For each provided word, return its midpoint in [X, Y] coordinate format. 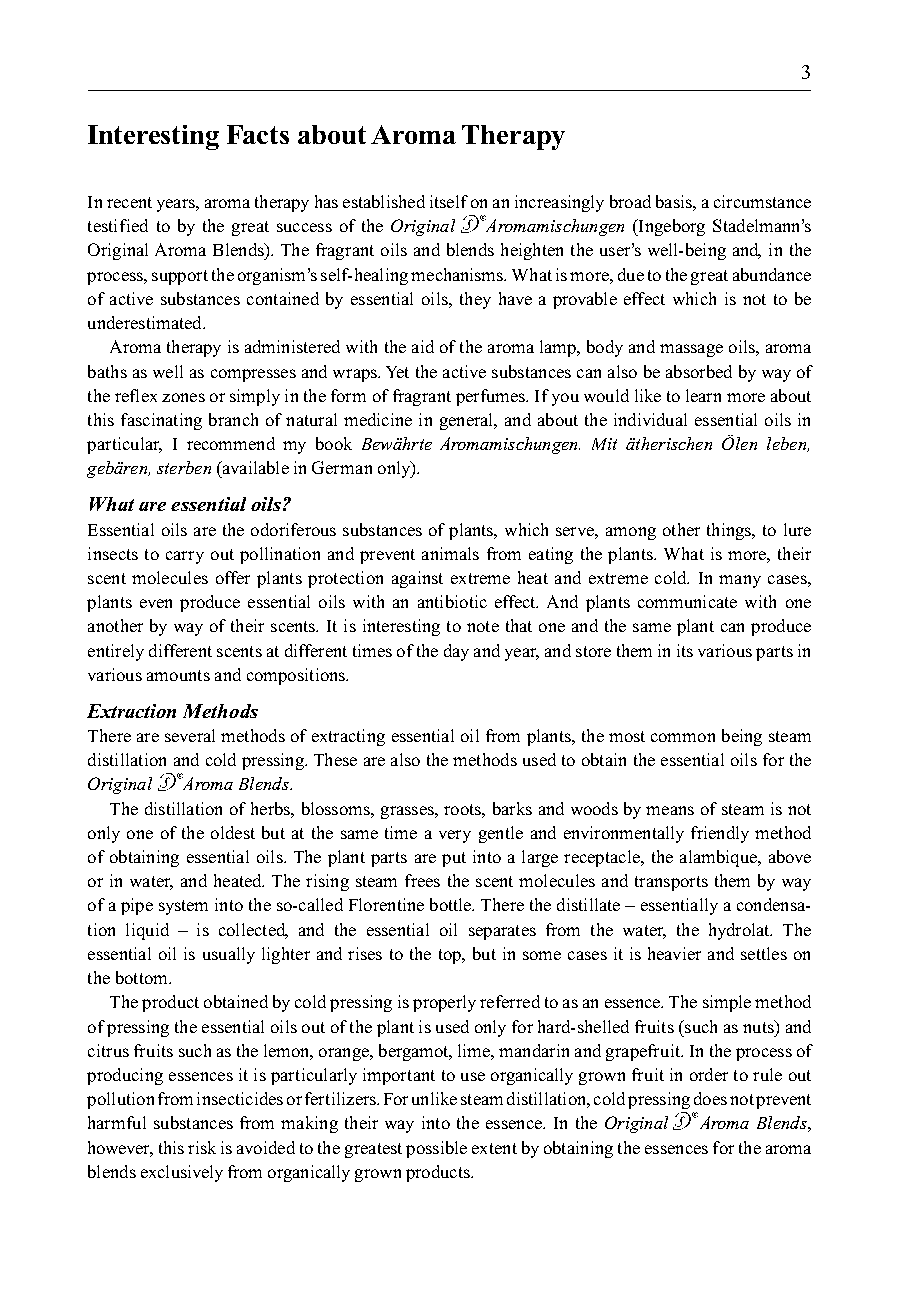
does [710, 1098]
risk [202, 1147]
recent [129, 202]
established [384, 201]
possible [436, 1149]
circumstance [762, 201]
